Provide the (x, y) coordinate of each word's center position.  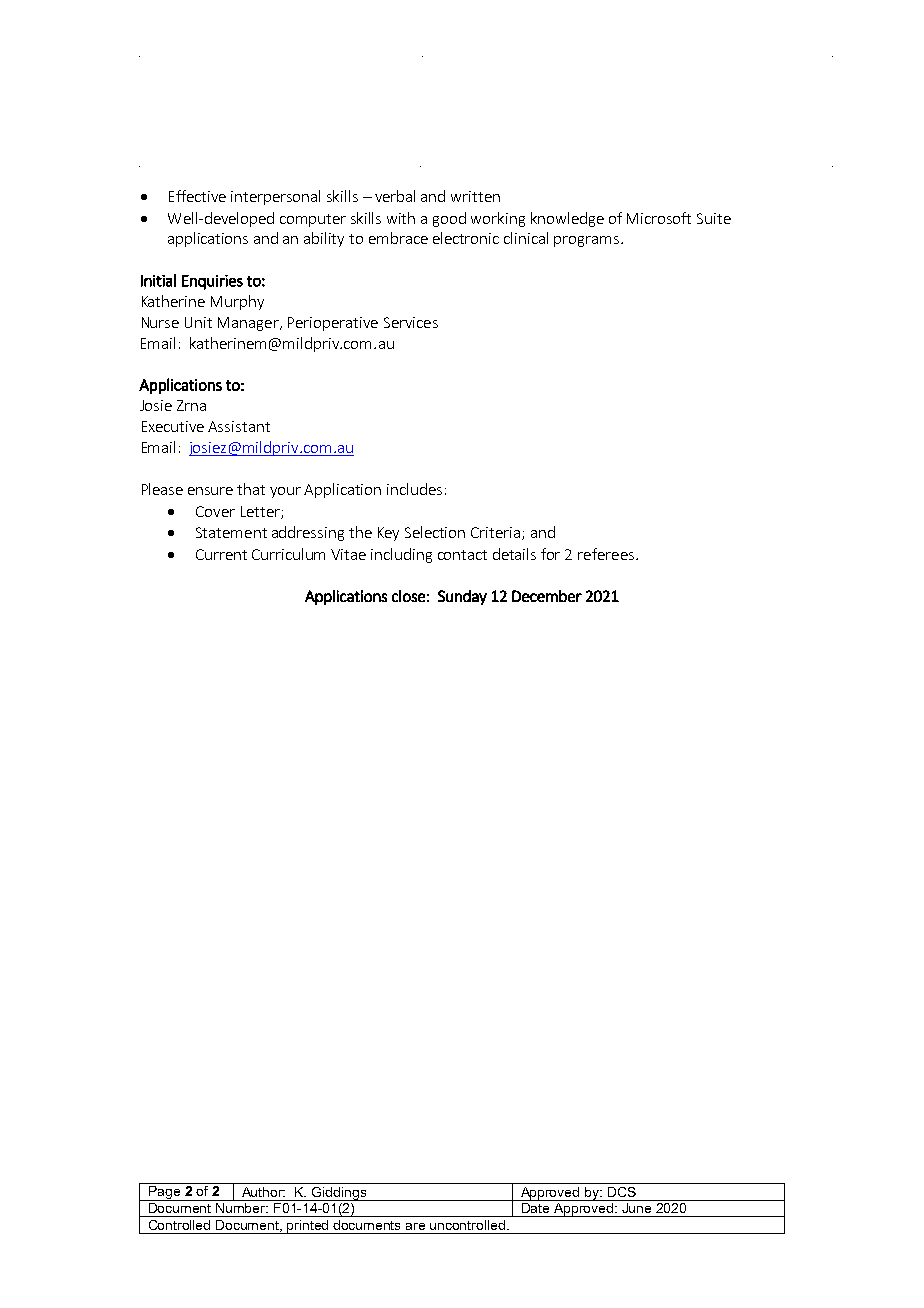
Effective (197, 196)
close (408, 596)
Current (221, 554)
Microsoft (659, 218)
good (449, 219)
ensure (210, 491)
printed (309, 1227)
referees (606, 554)
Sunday (462, 597)
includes (414, 489)
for (550, 554)
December (547, 596)
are (415, 1226)
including (401, 555)
